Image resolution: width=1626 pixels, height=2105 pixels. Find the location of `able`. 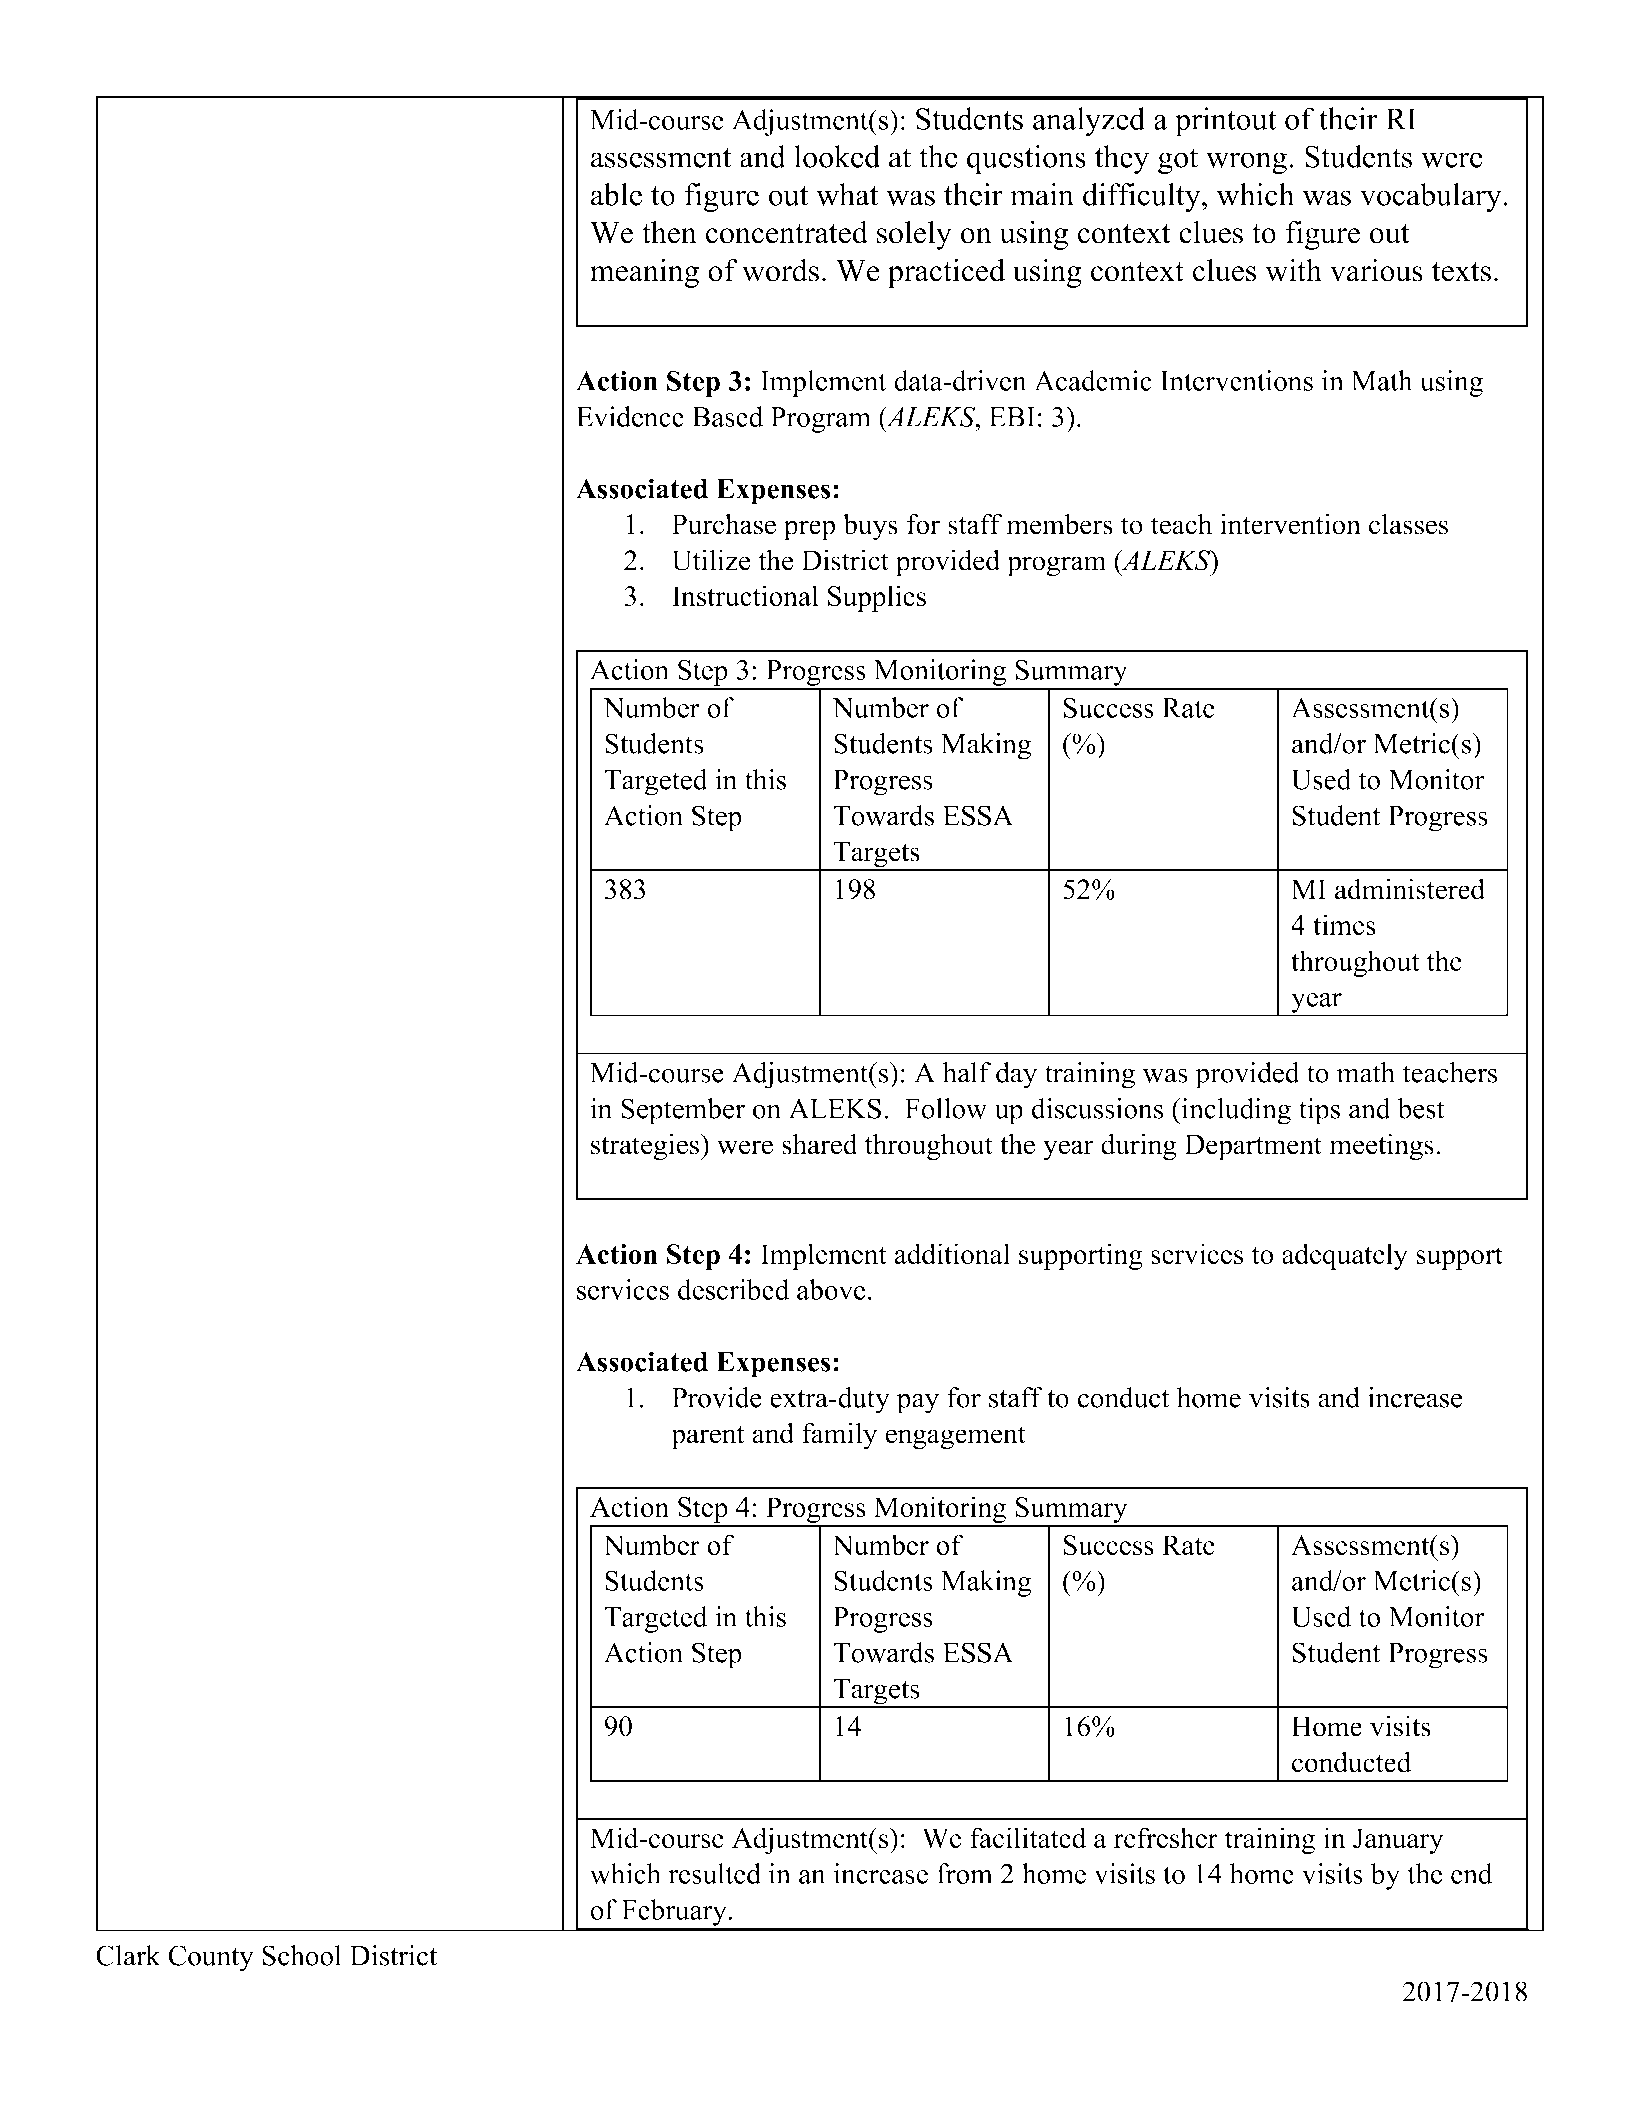

able is located at coordinates (616, 194).
